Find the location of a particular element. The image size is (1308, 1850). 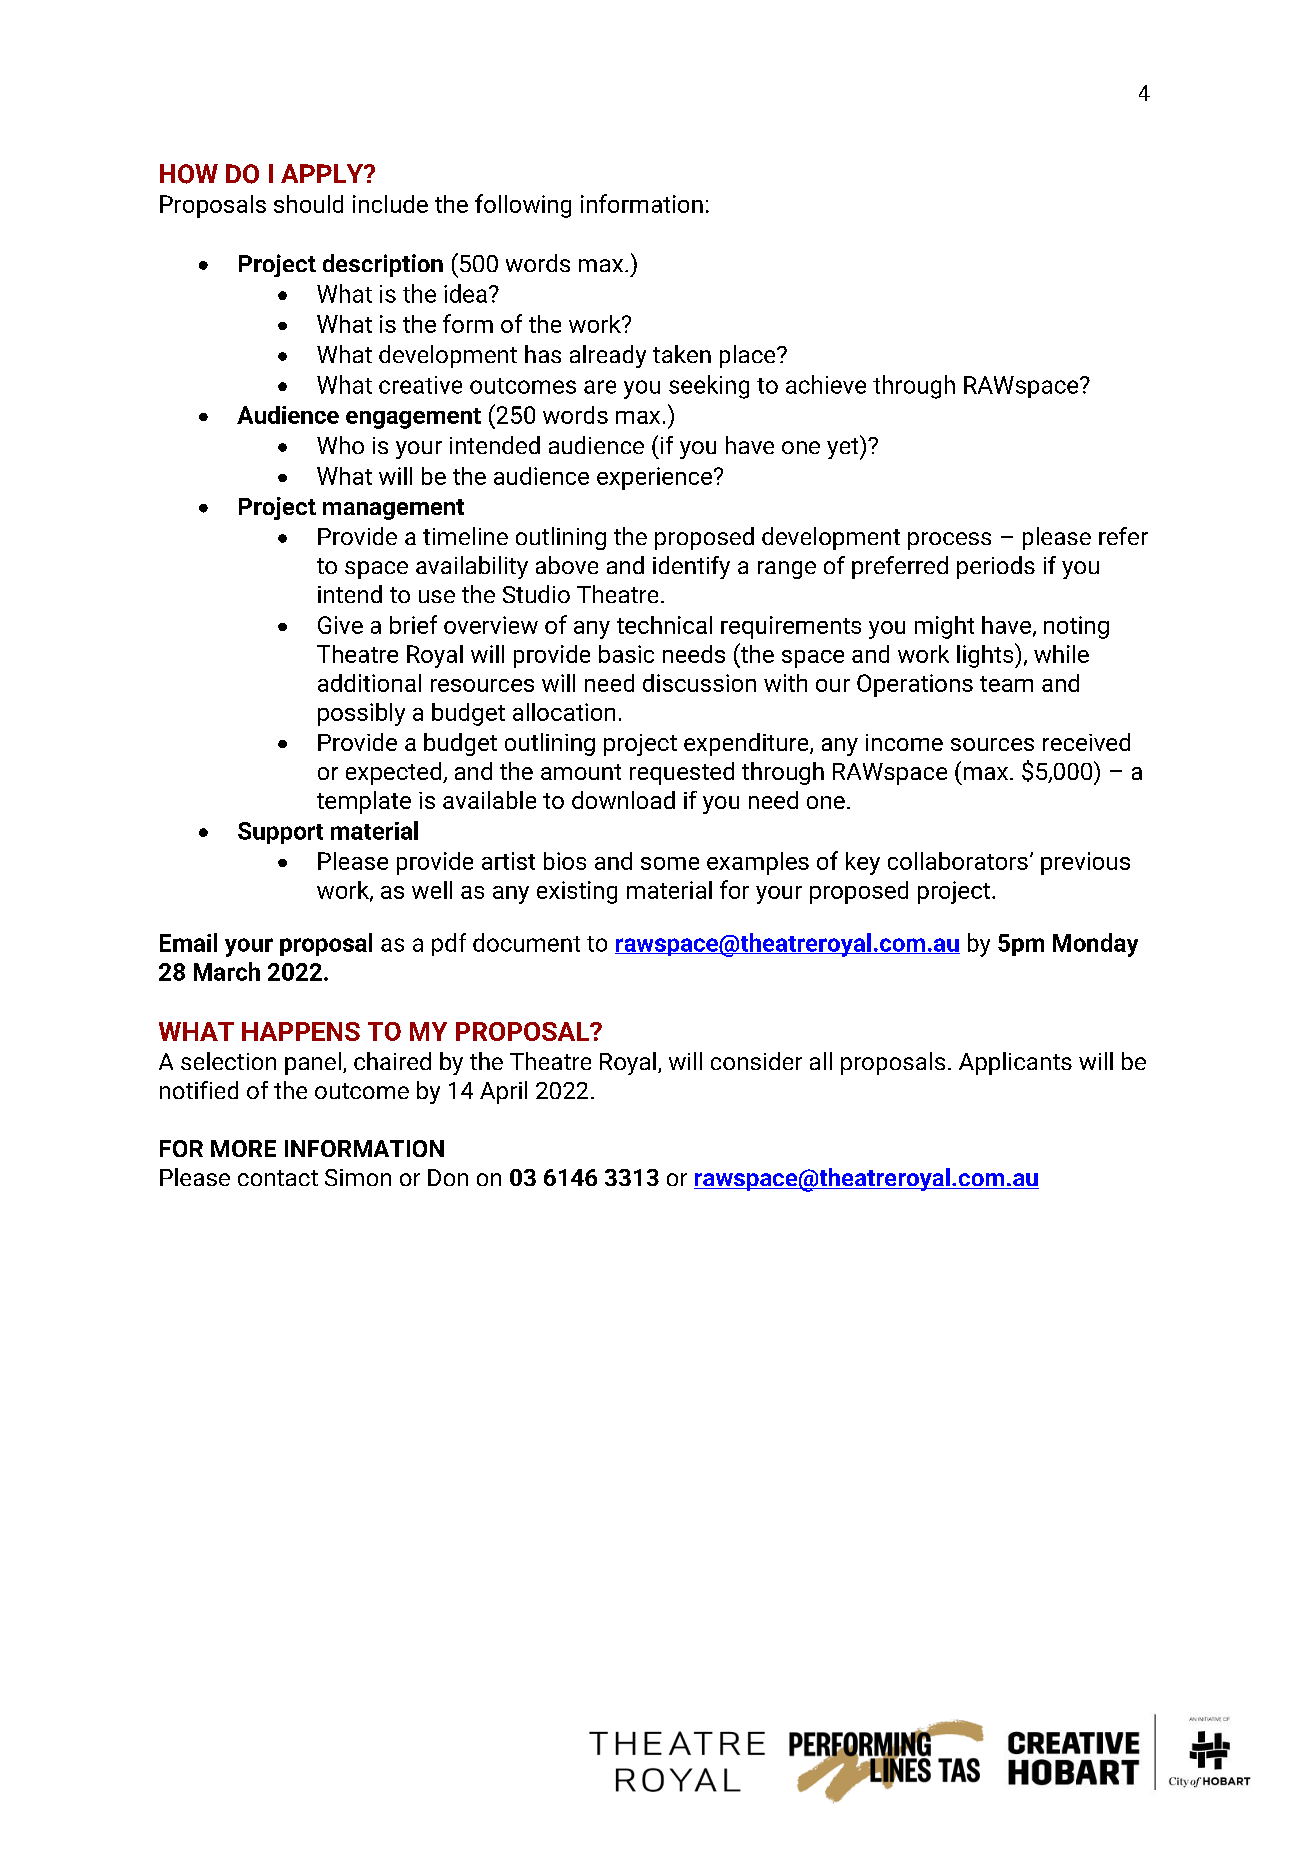

process is located at coordinates (949, 541).
